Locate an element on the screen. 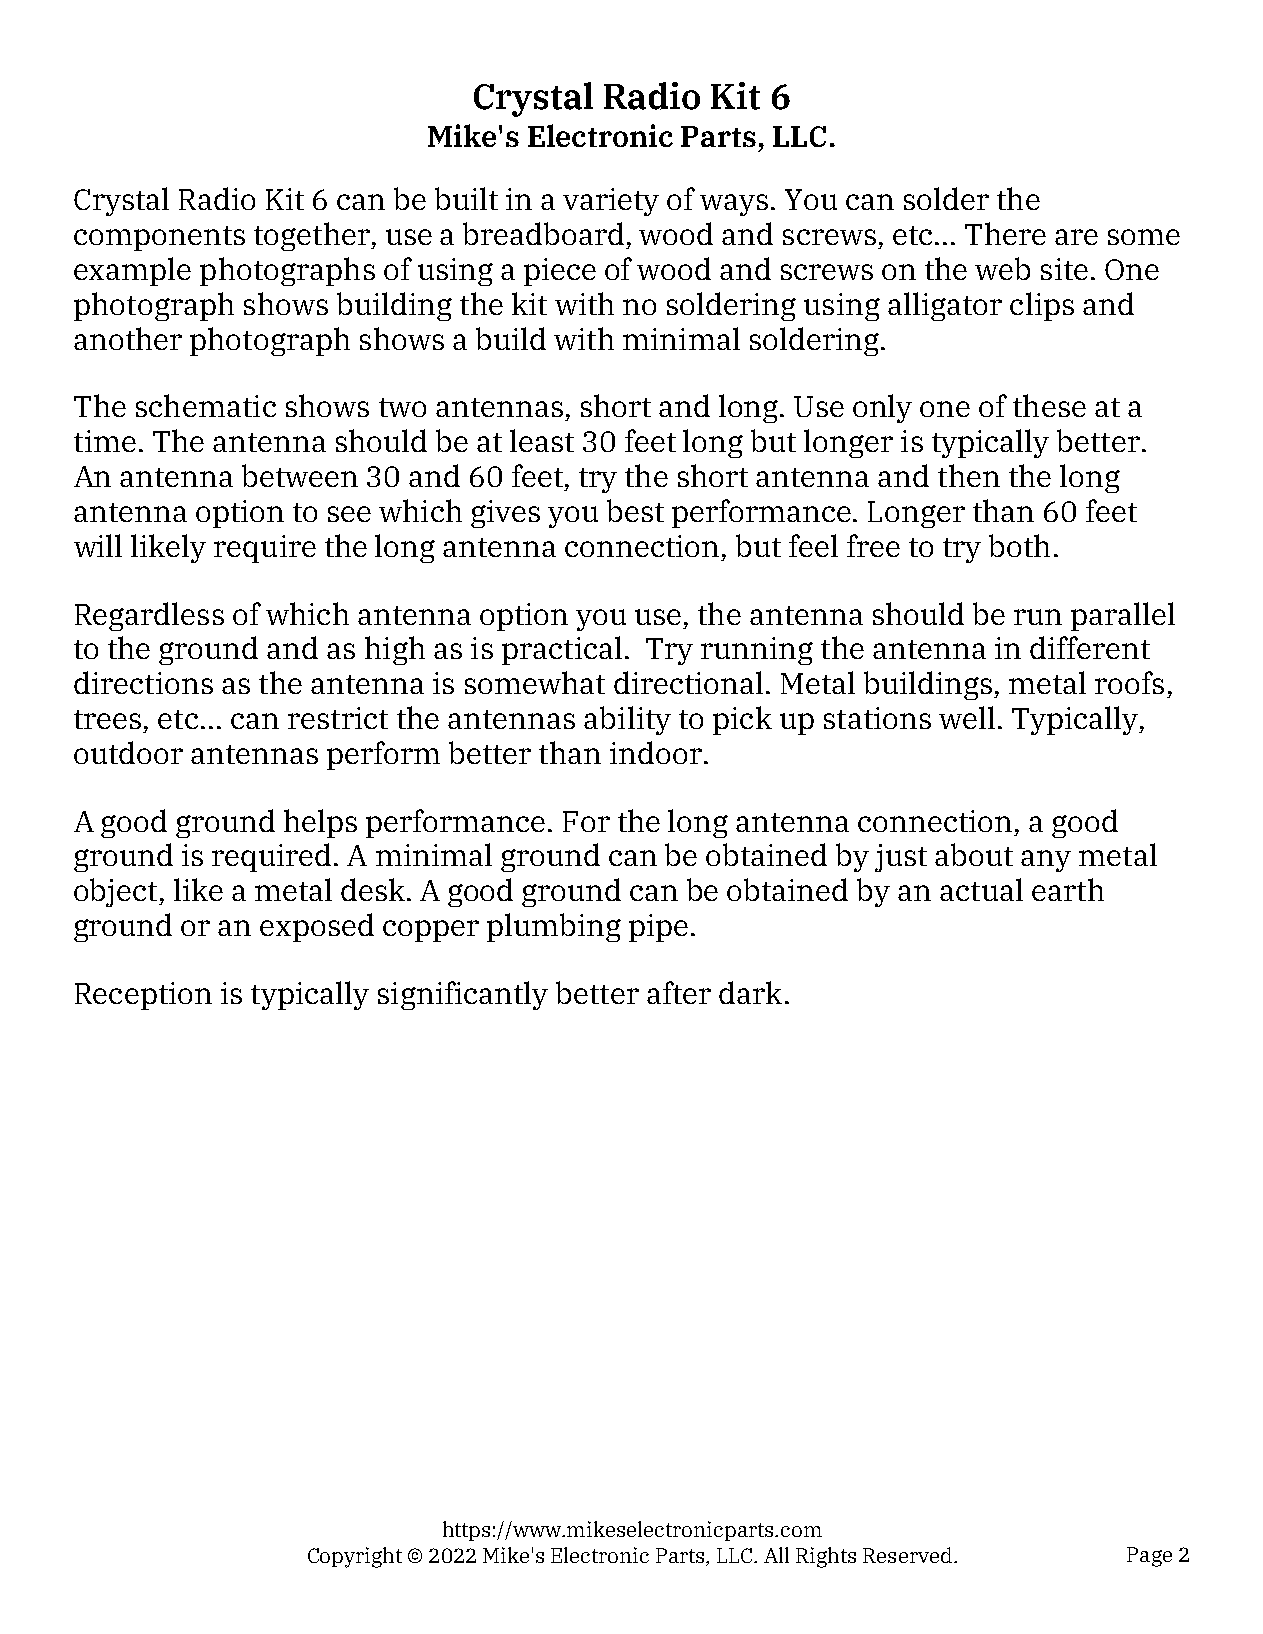  after is located at coordinates (679, 992).
